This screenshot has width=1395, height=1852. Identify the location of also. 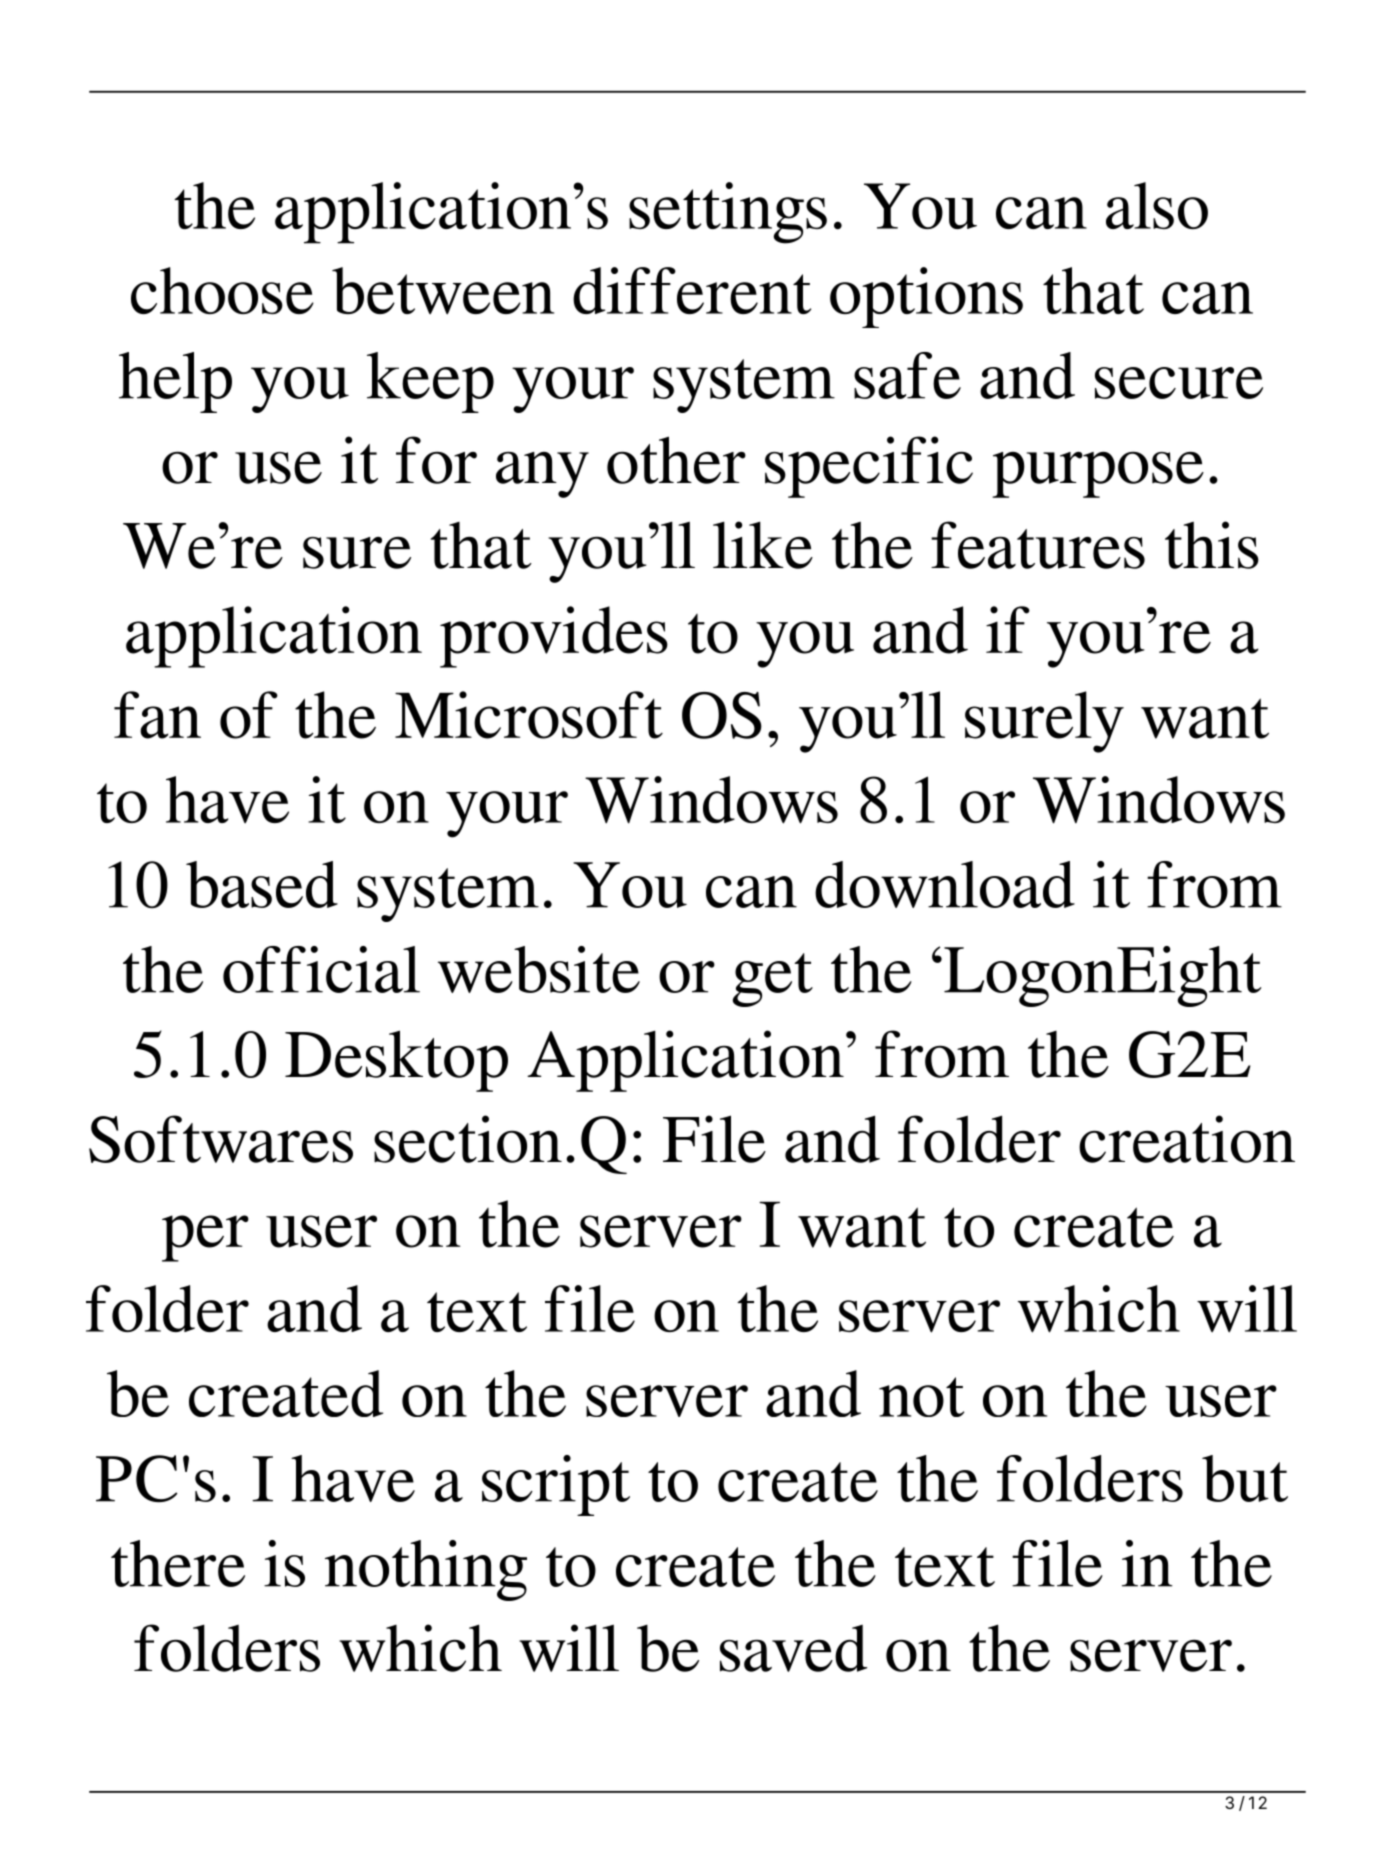
(1157, 205).
